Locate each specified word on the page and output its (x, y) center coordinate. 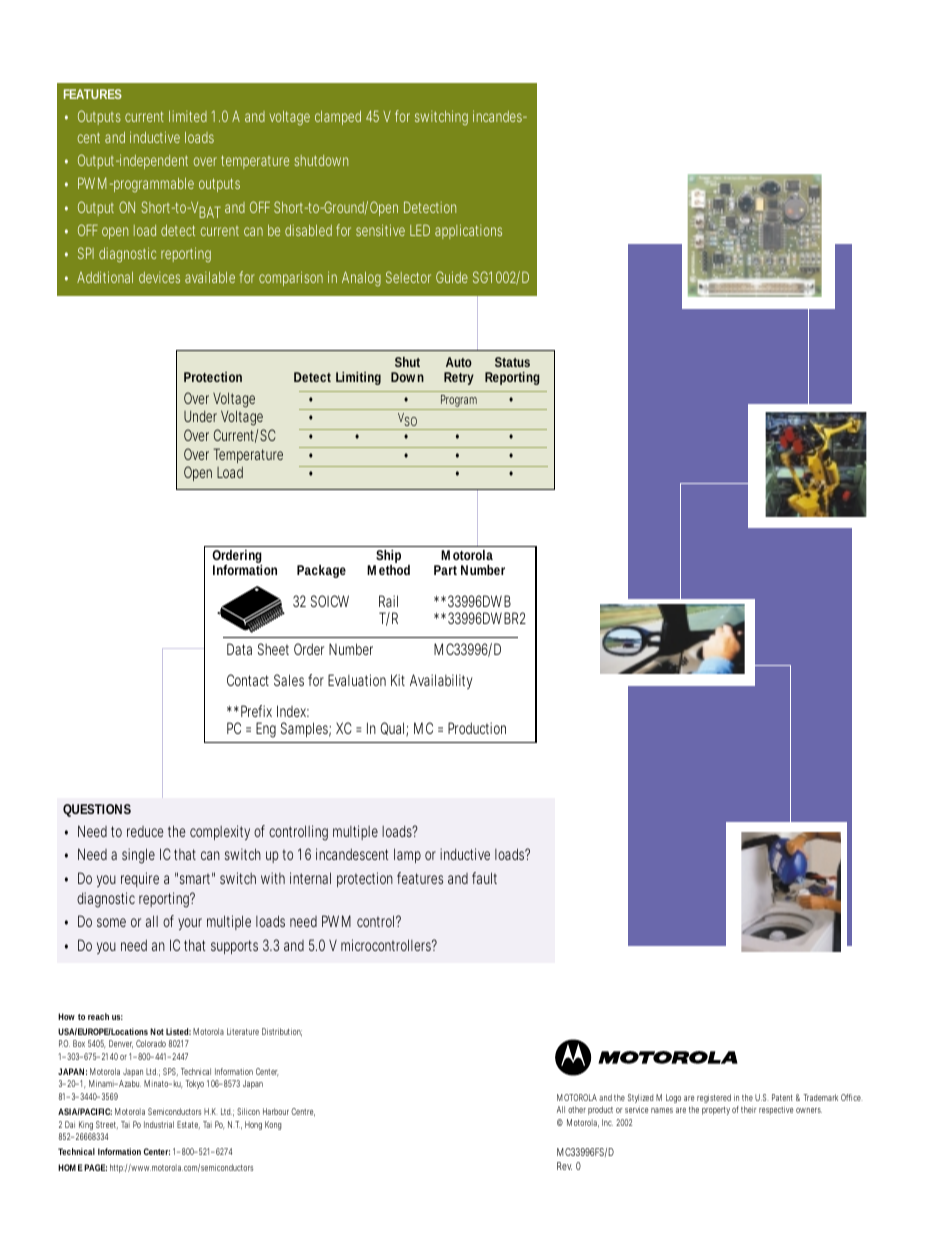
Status (512, 362)
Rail (388, 601)
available (212, 277)
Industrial (159, 1124)
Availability (441, 681)
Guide (452, 277)
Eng (266, 730)
